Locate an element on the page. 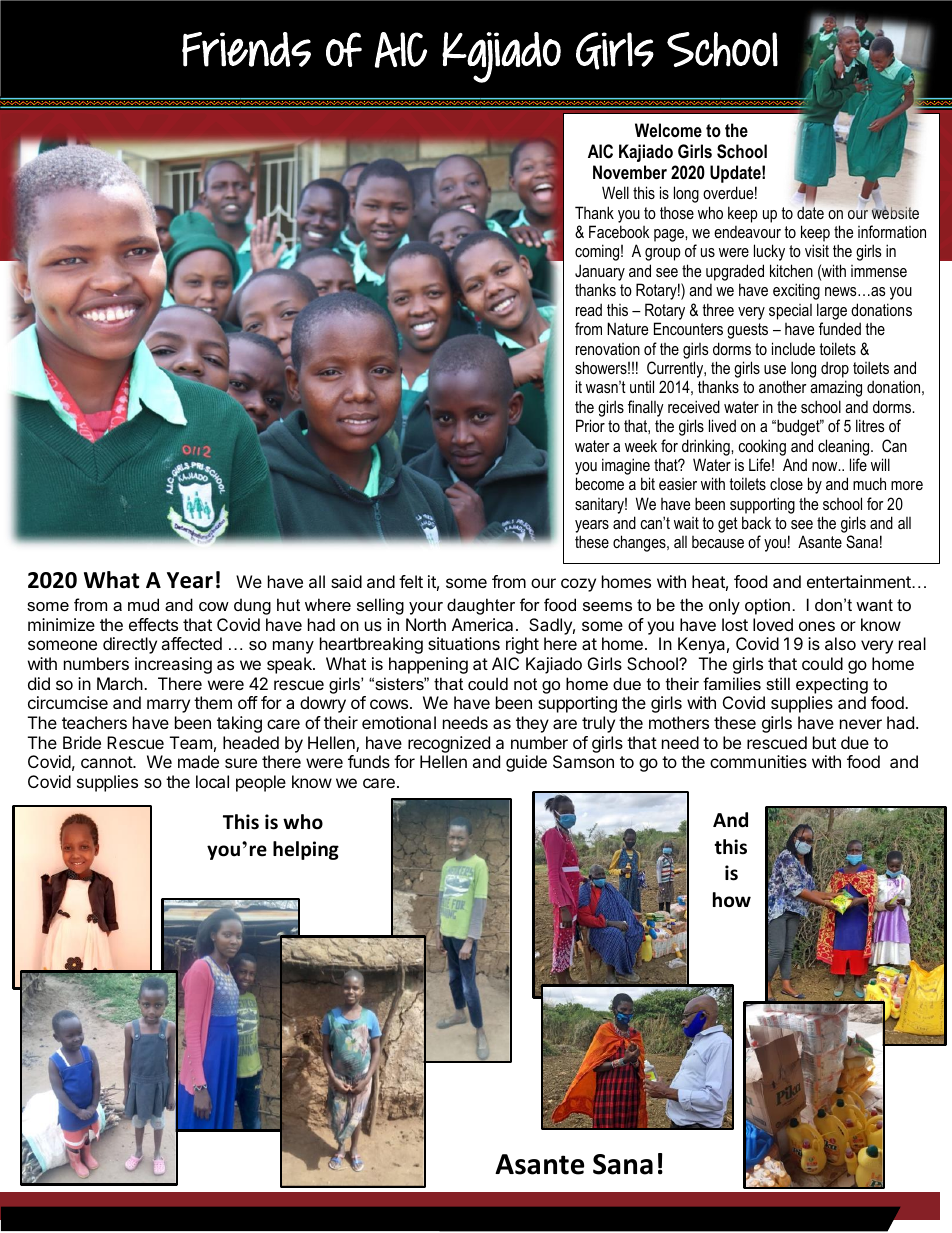 This document has height=1233, width=952. back is located at coordinates (756, 522).
